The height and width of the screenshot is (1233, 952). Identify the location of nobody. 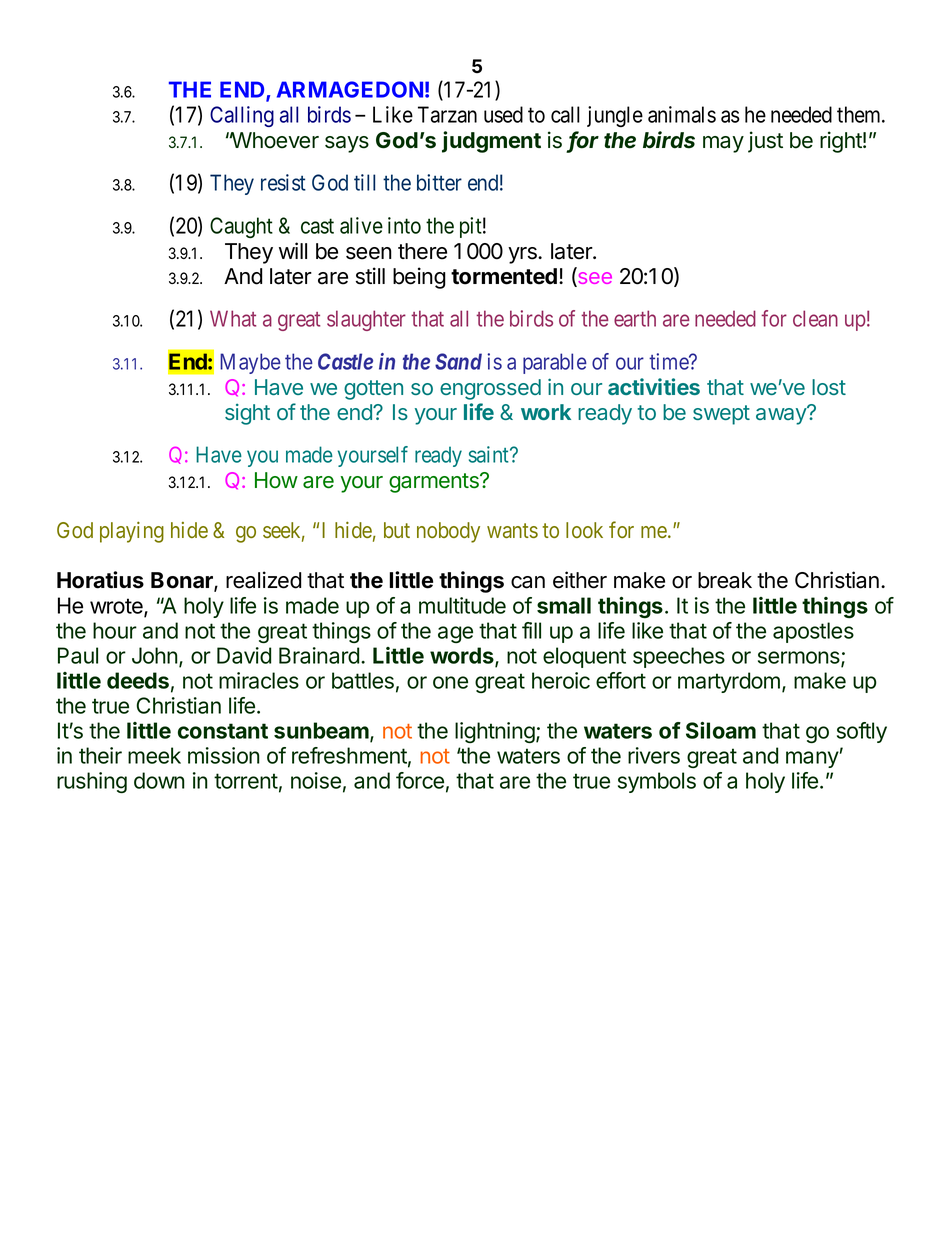
(448, 532).
